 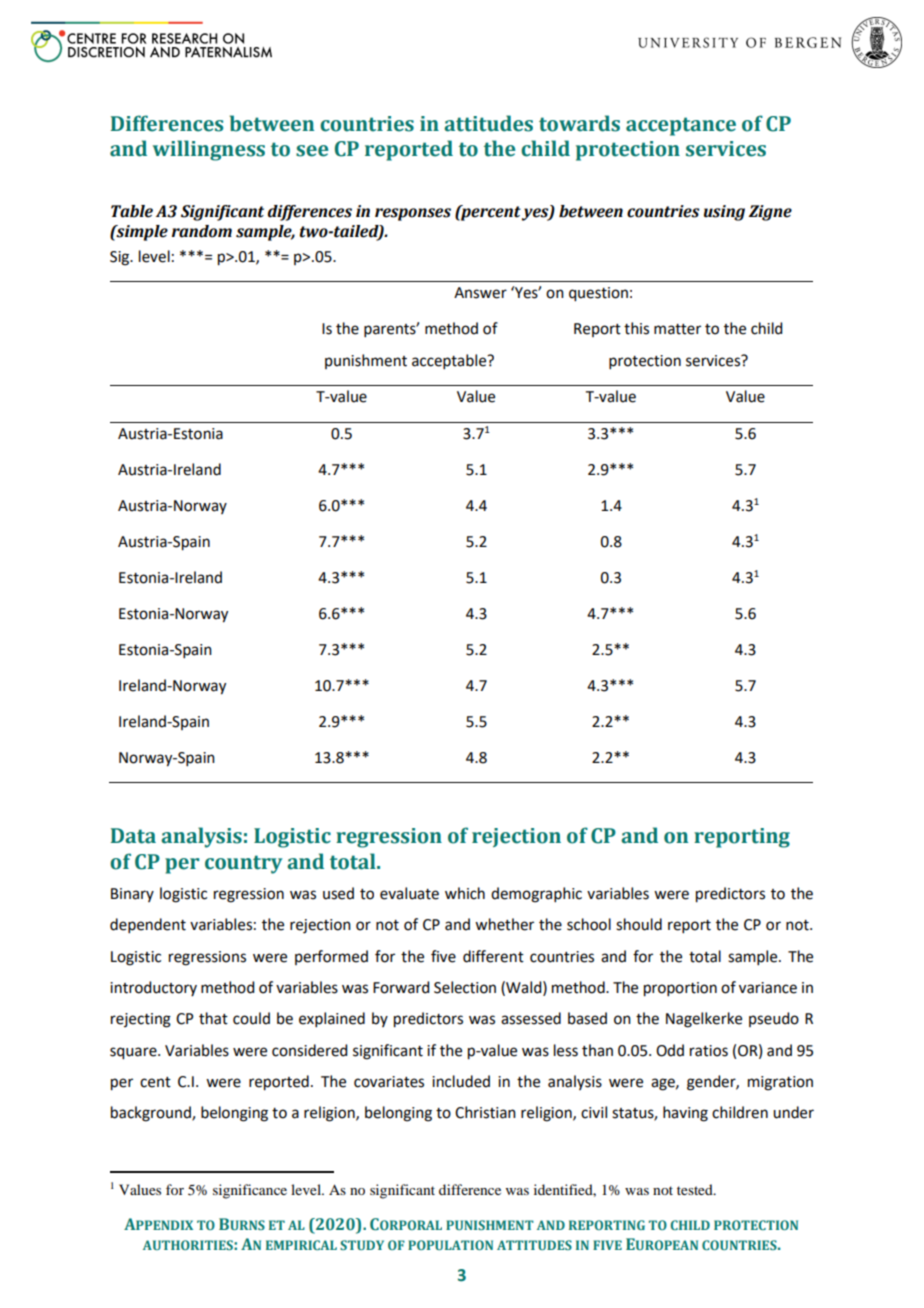 What do you see at coordinates (413, 214) in the screenshot?
I see `responses` at bounding box center [413, 214].
